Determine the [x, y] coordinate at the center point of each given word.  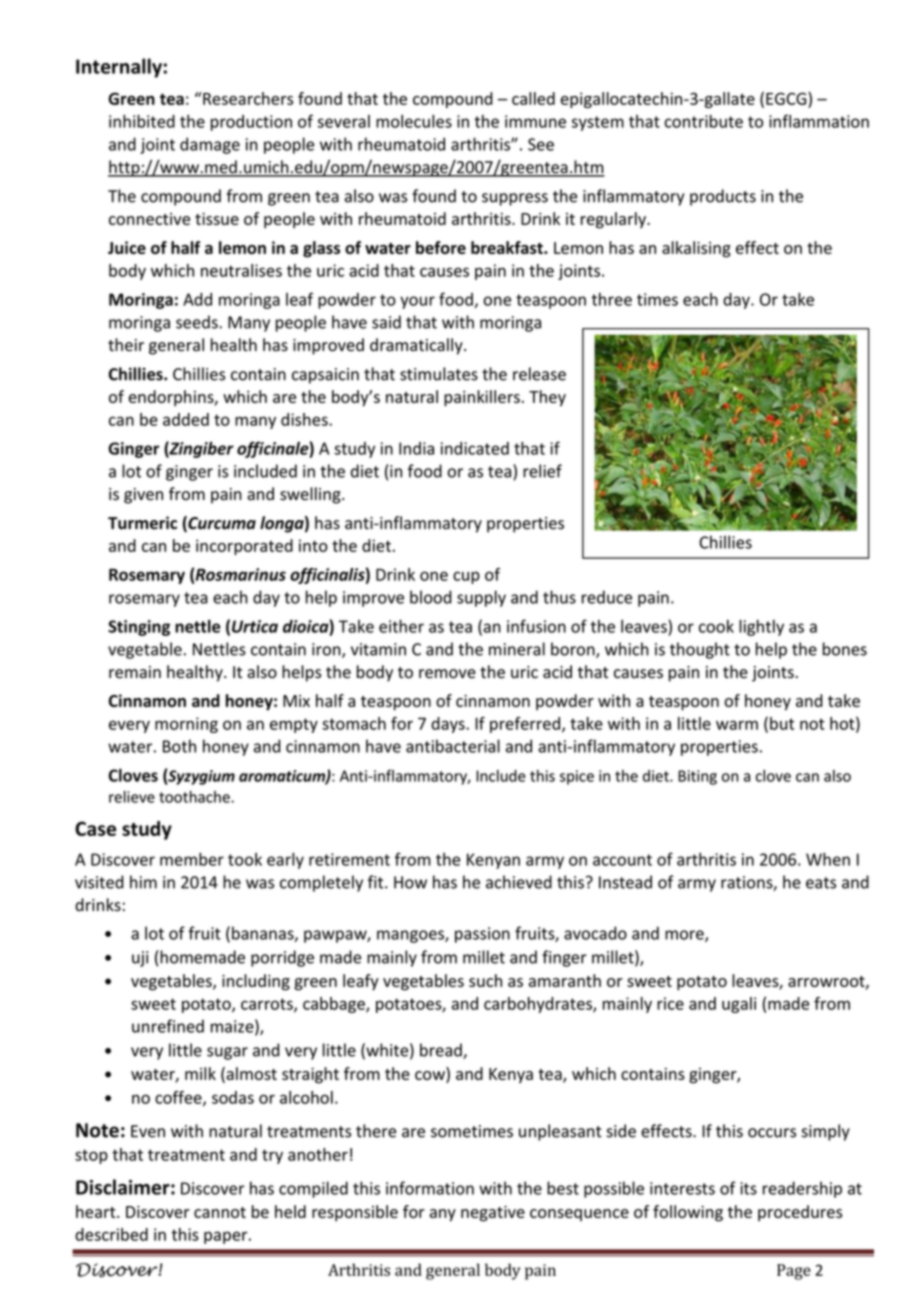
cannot [220, 1212]
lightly [761, 628]
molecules [414, 121]
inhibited [142, 121]
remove [447, 674]
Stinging [139, 628]
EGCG [787, 98]
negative [493, 1214]
